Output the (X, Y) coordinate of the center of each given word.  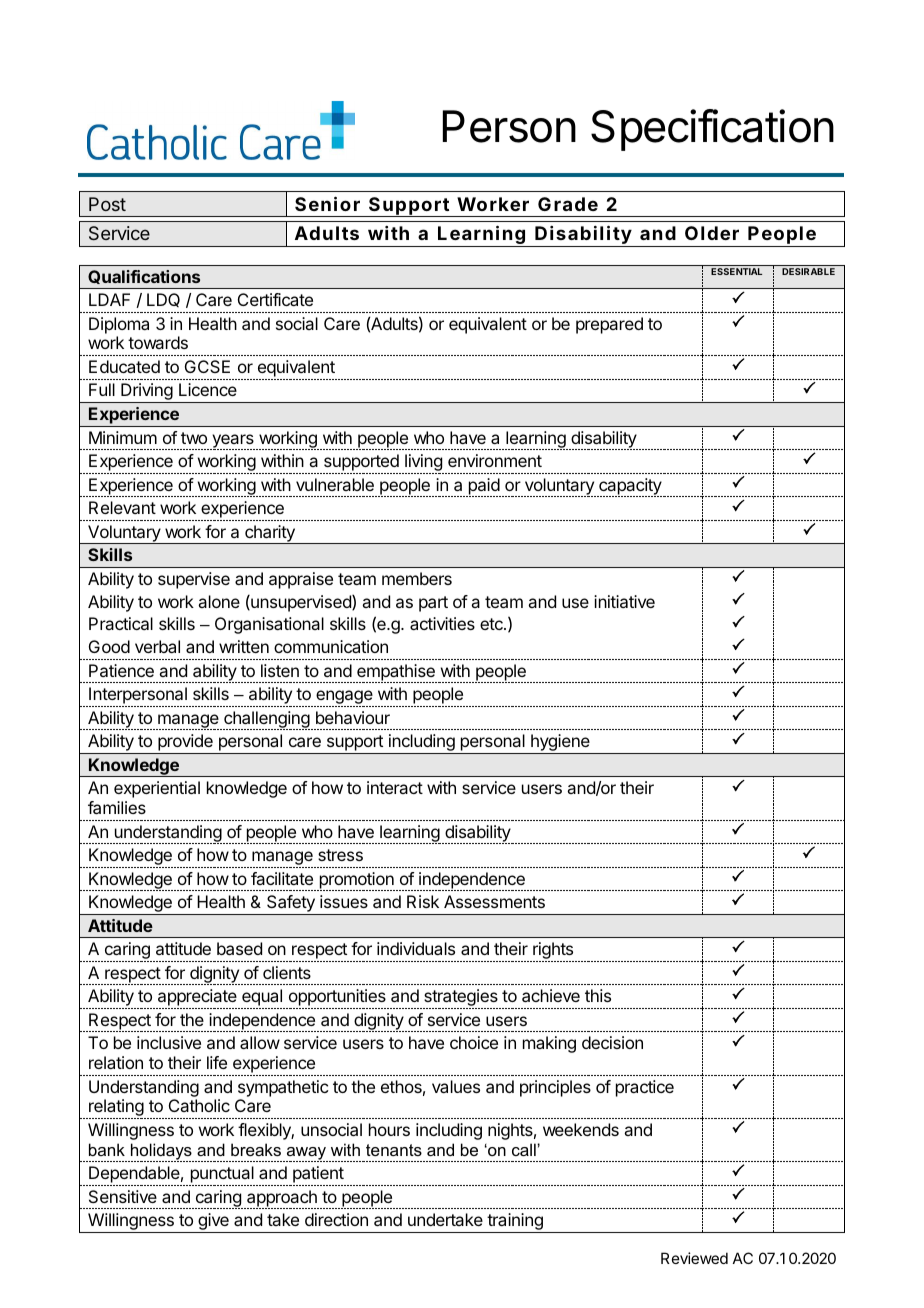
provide (185, 744)
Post (107, 204)
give (213, 1223)
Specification (712, 130)
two (194, 438)
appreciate (197, 999)
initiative (624, 601)
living (423, 464)
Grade (568, 204)
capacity (630, 487)
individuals (416, 948)
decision (612, 1042)
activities (442, 623)
